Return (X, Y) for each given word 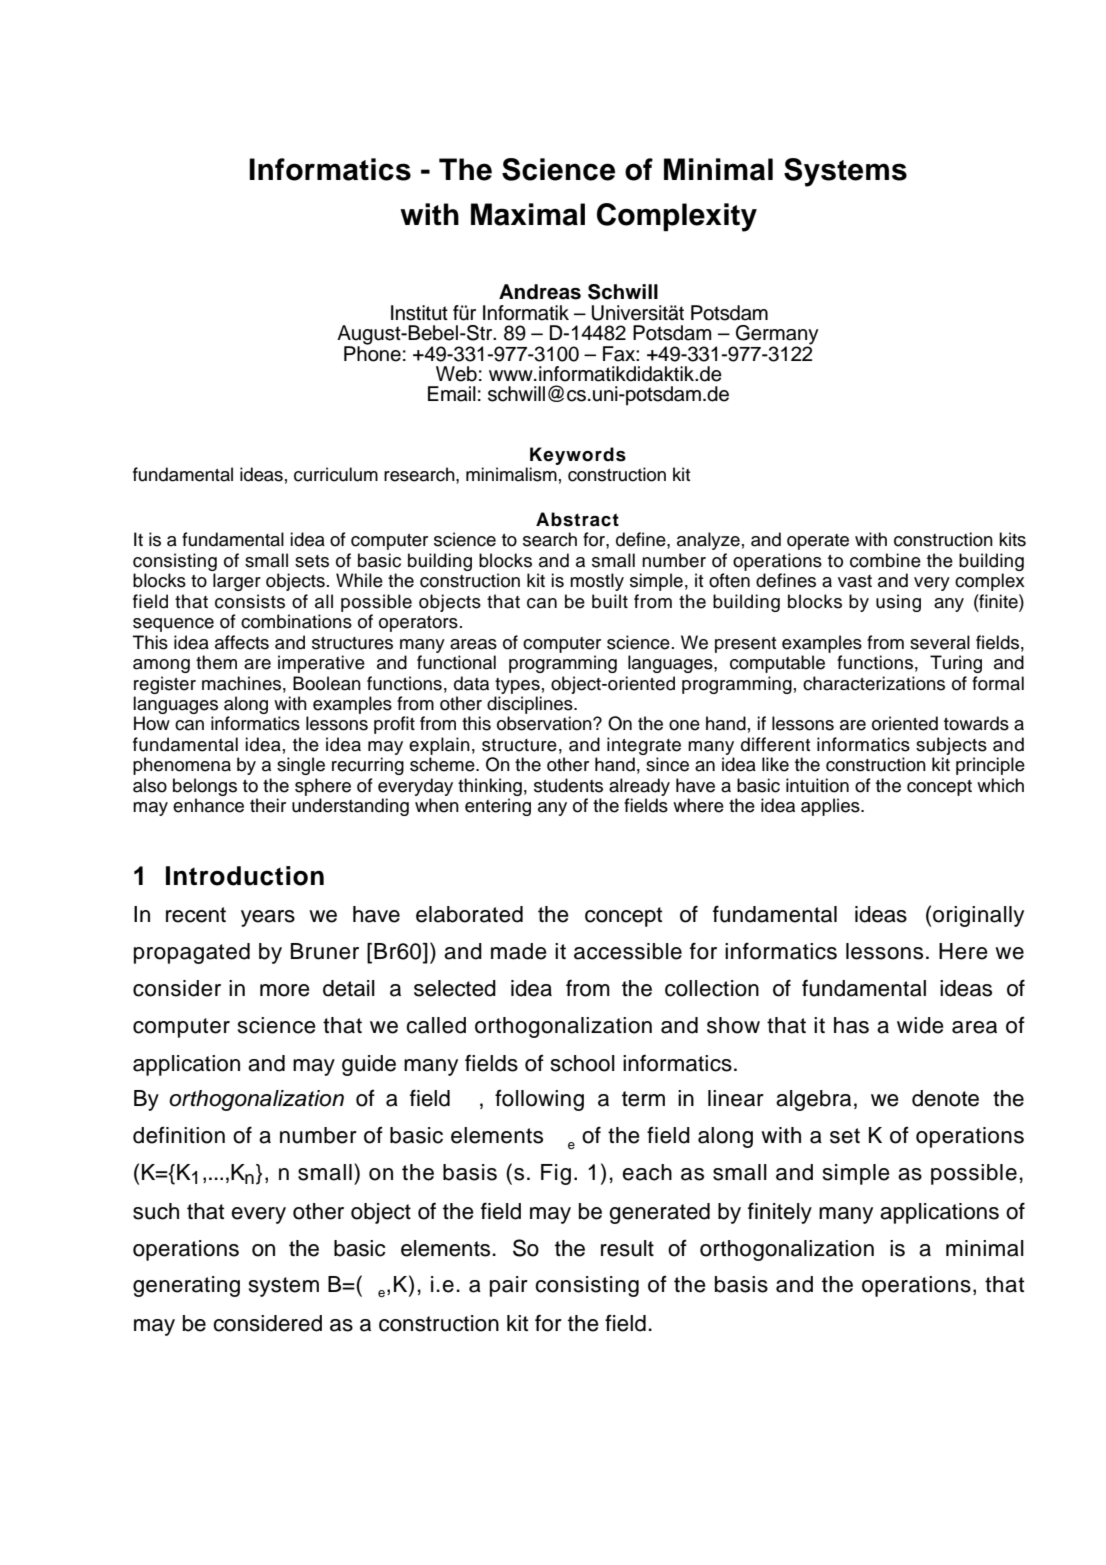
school (583, 1063)
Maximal (528, 214)
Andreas (540, 292)
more (285, 990)
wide (920, 1025)
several (940, 642)
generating (186, 1286)
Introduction (245, 876)
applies (831, 807)
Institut (419, 313)
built (610, 601)
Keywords (578, 456)
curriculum (336, 474)
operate (818, 542)
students (568, 785)
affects (242, 642)
